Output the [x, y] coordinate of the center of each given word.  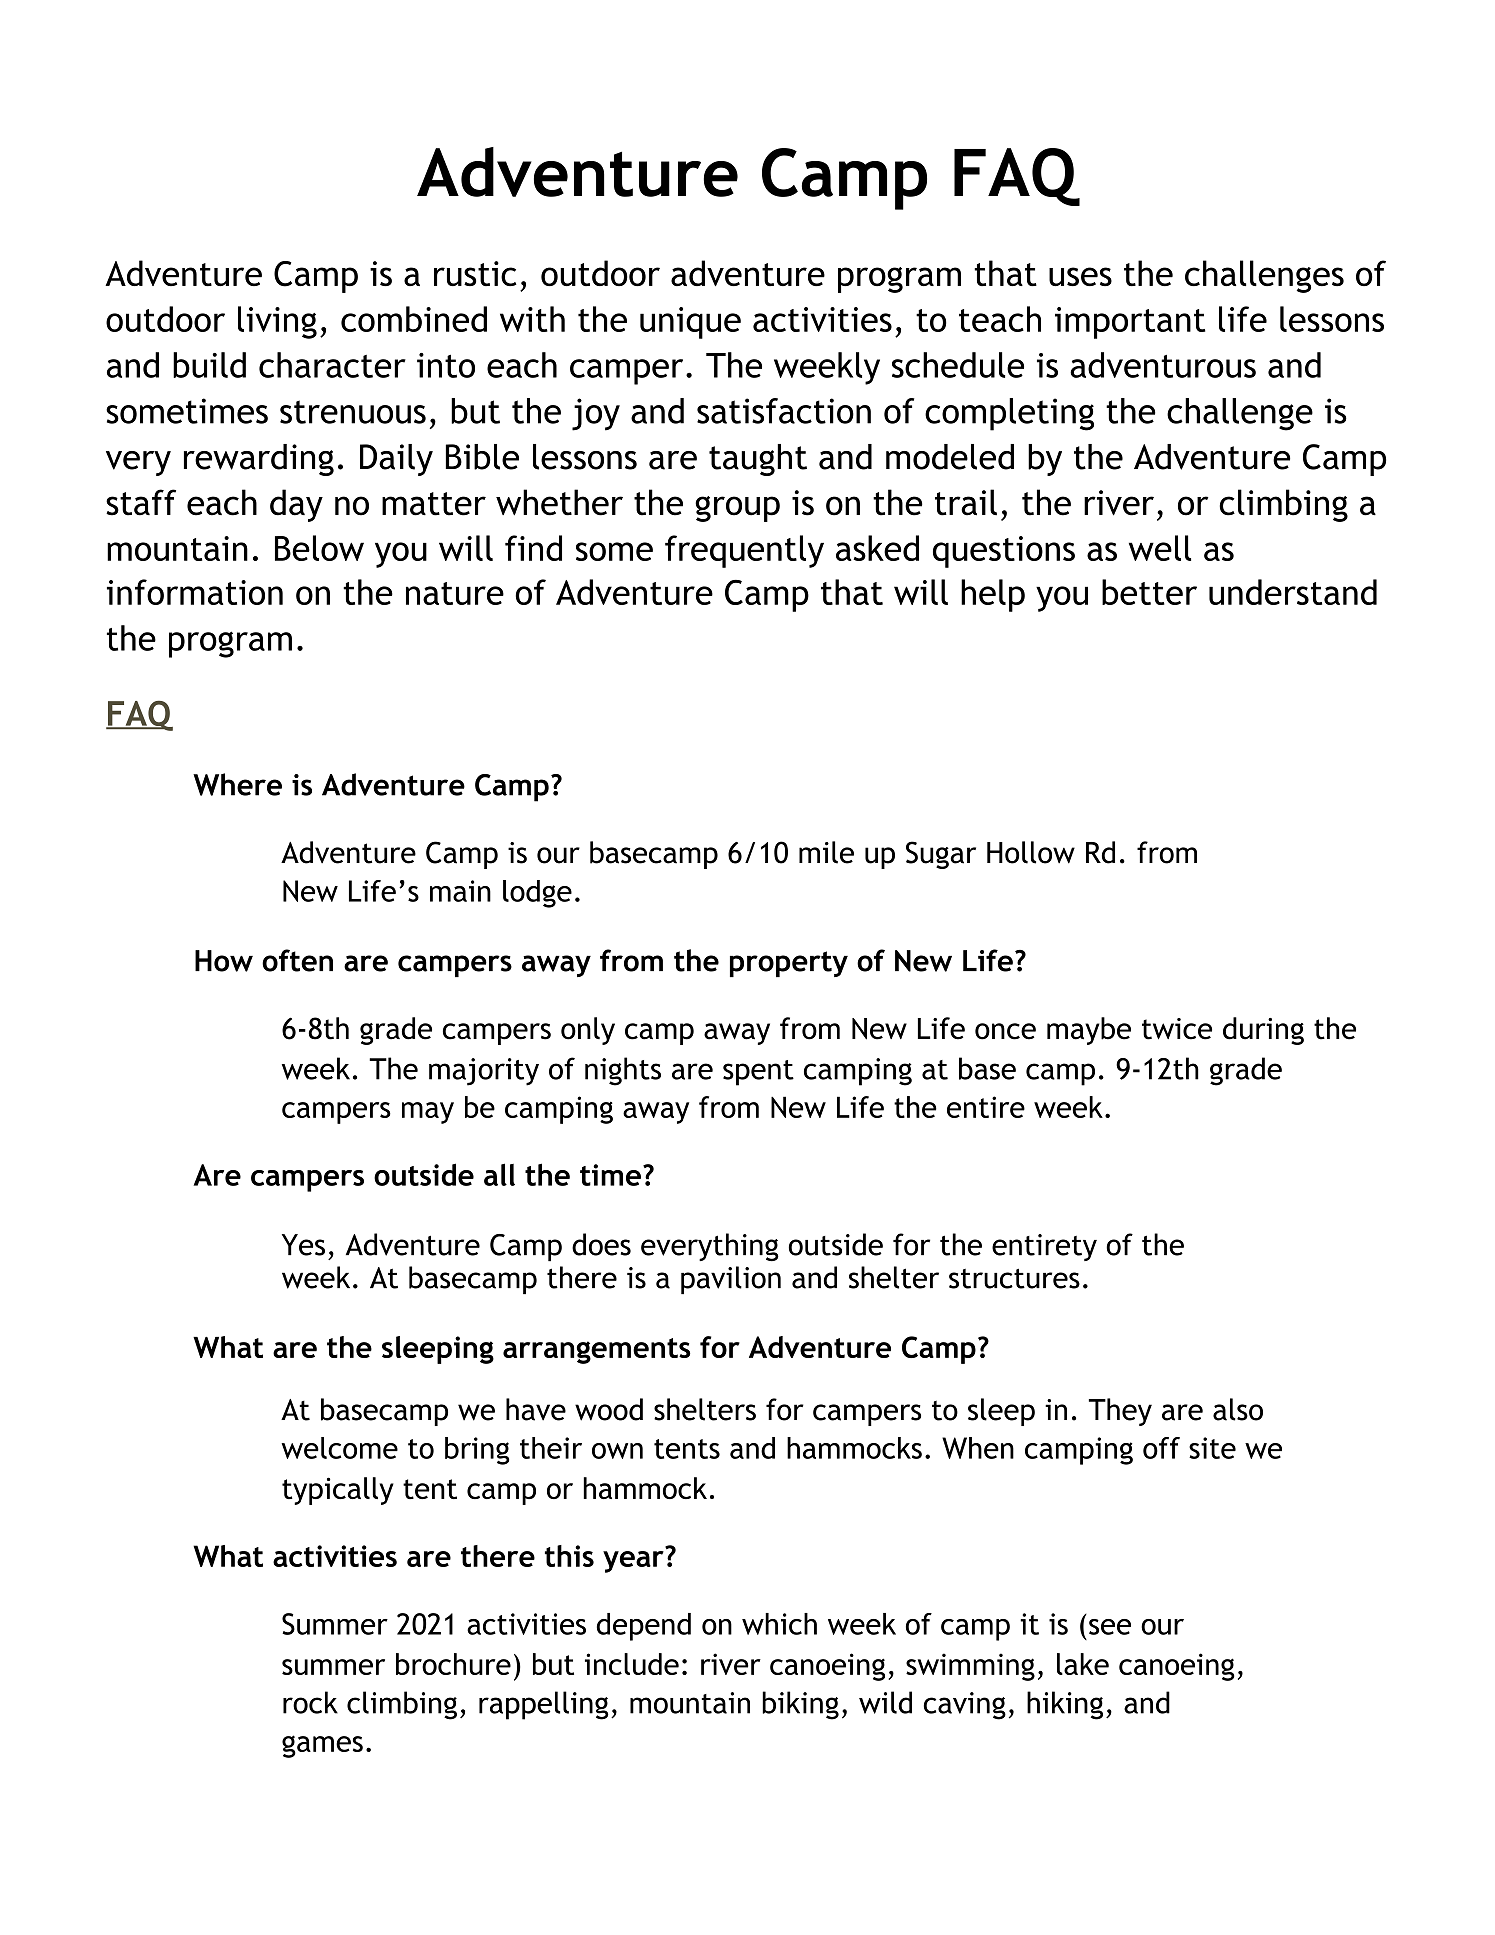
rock [310, 1702]
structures [1014, 1278]
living [277, 322]
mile [826, 852]
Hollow [1031, 852]
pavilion [731, 1280]
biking [800, 1705]
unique [690, 323]
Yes [303, 1245]
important [1130, 323]
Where [237, 784]
